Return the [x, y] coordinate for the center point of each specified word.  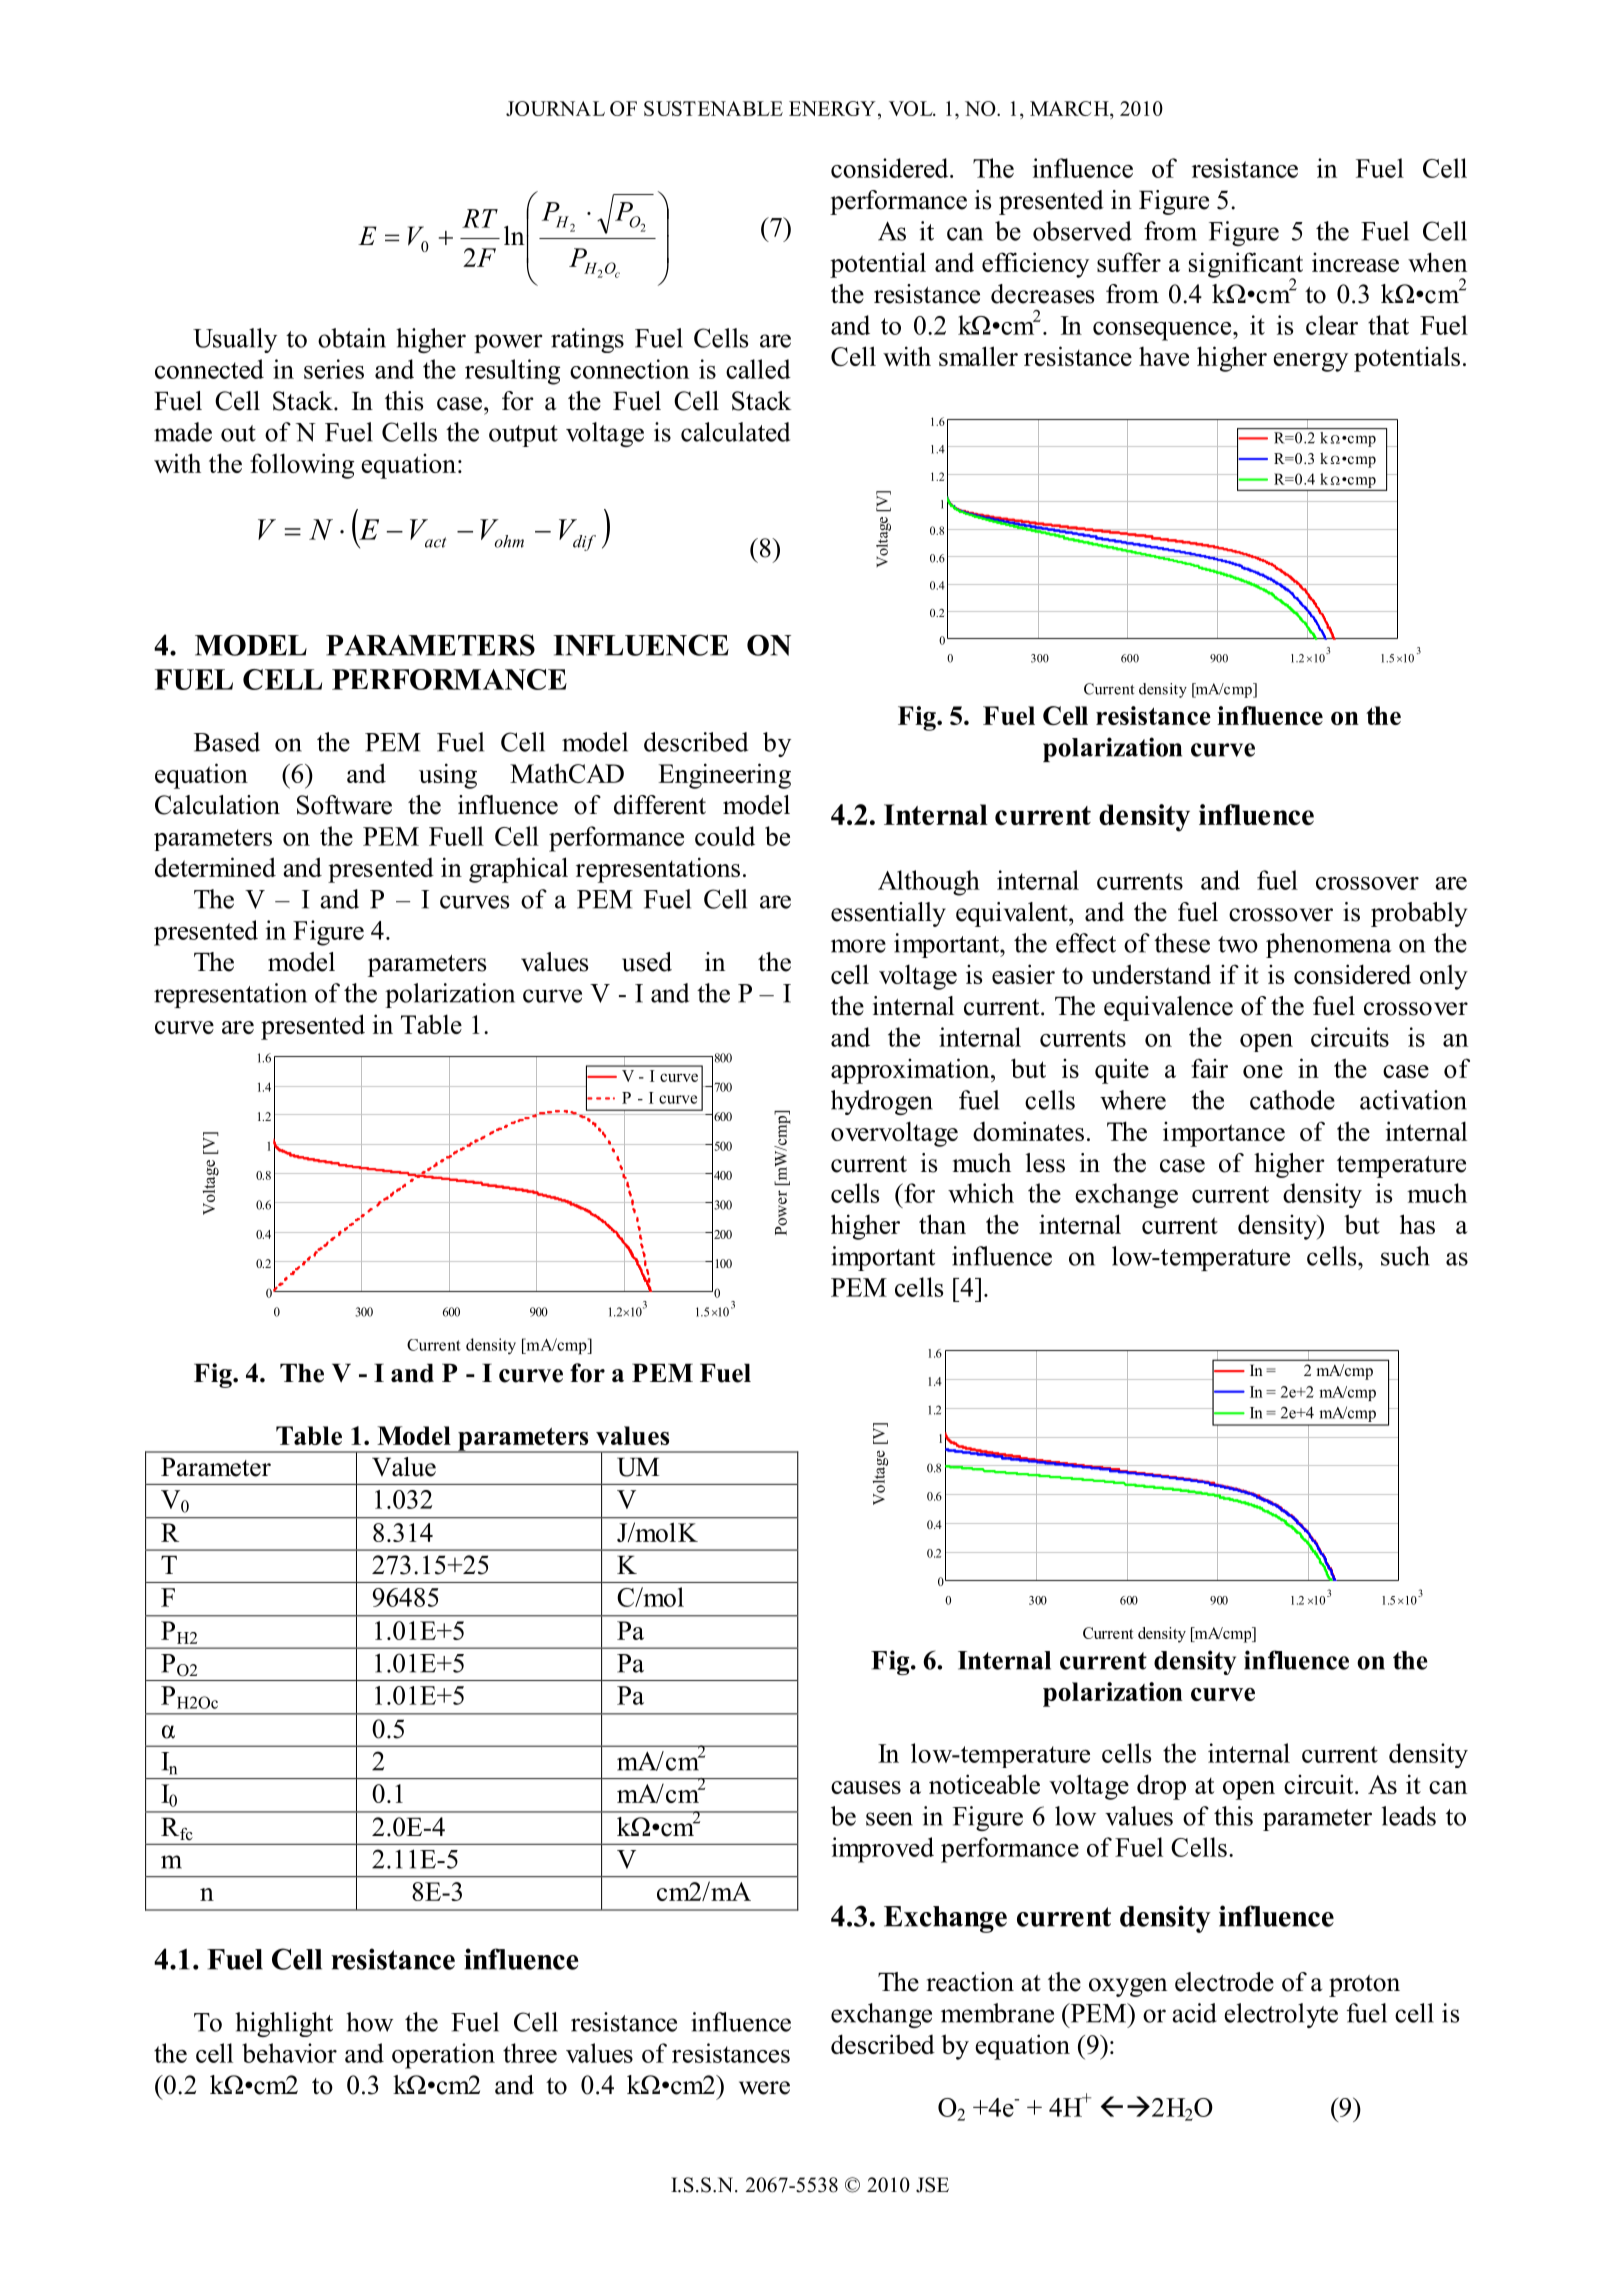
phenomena [1329, 945]
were [764, 2088]
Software [344, 805]
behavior [289, 2053]
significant [1246, 266]
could [725, 836]
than [942, 1224]
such [1405, 1256]
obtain [352, 338]
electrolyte [1281, 2015]
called [758, 369]
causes [866, 1787]
